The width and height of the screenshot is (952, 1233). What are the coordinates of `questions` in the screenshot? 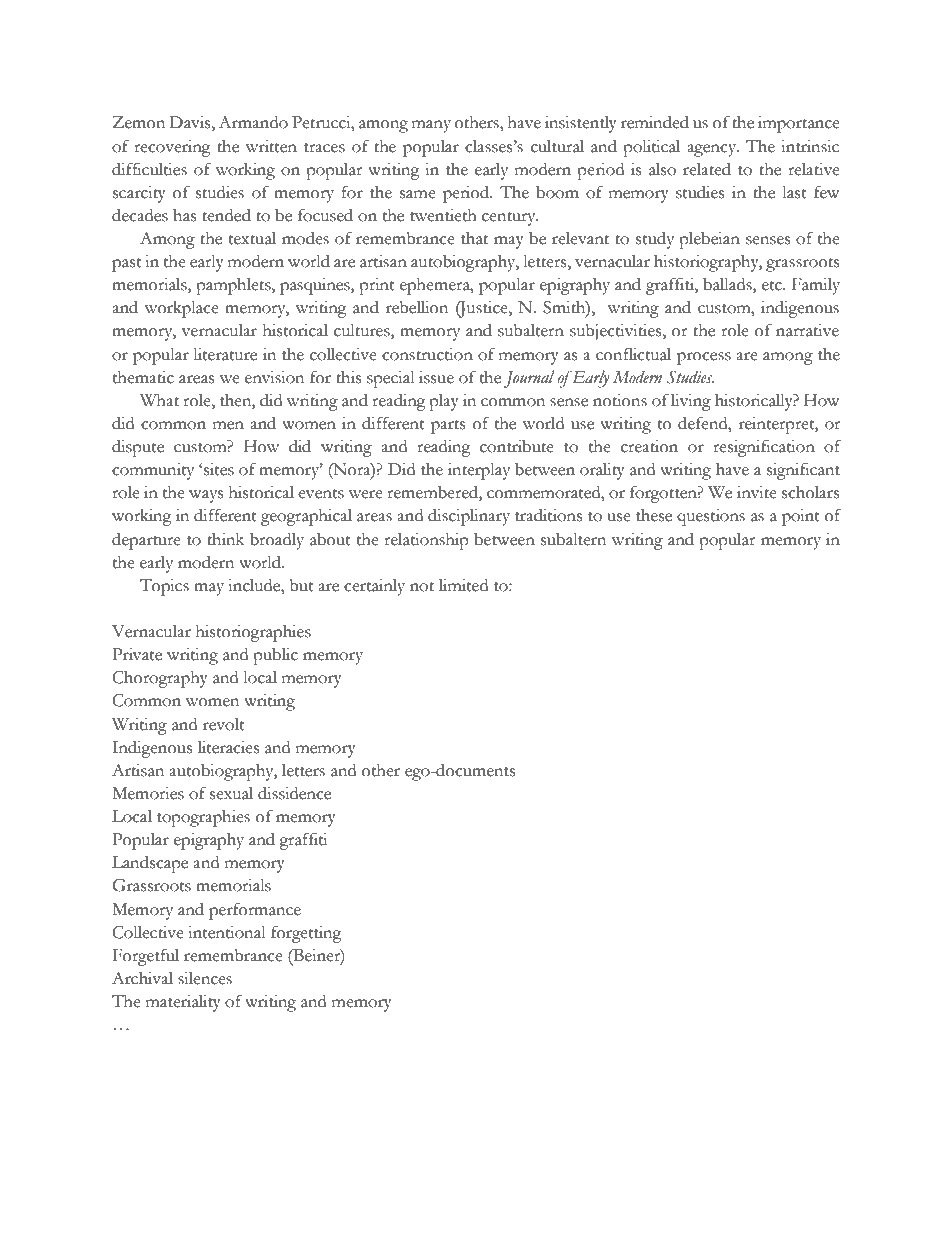 It's located at (711, 517).
